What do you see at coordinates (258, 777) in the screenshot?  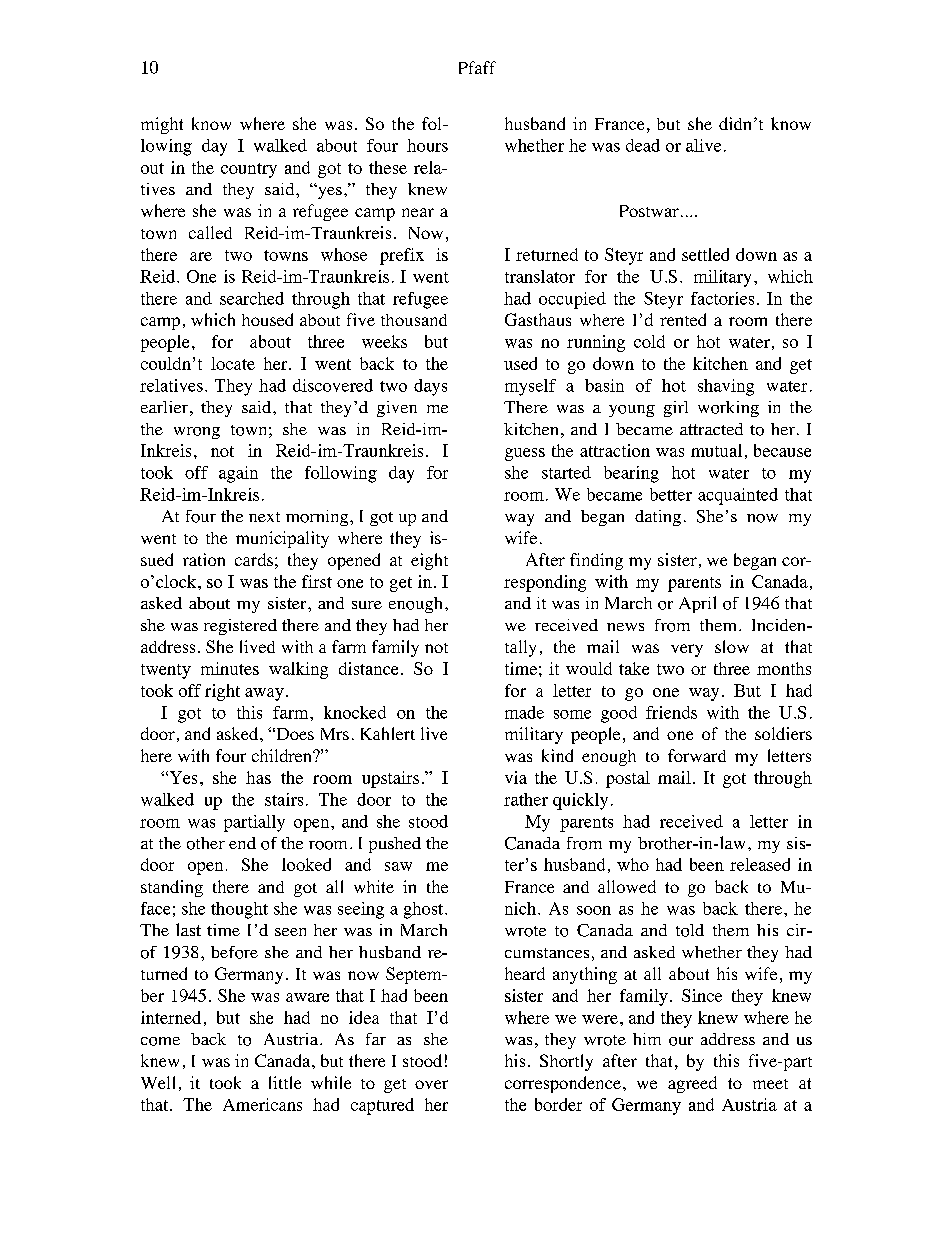 I see `has` at bounding box center [258, 777].
